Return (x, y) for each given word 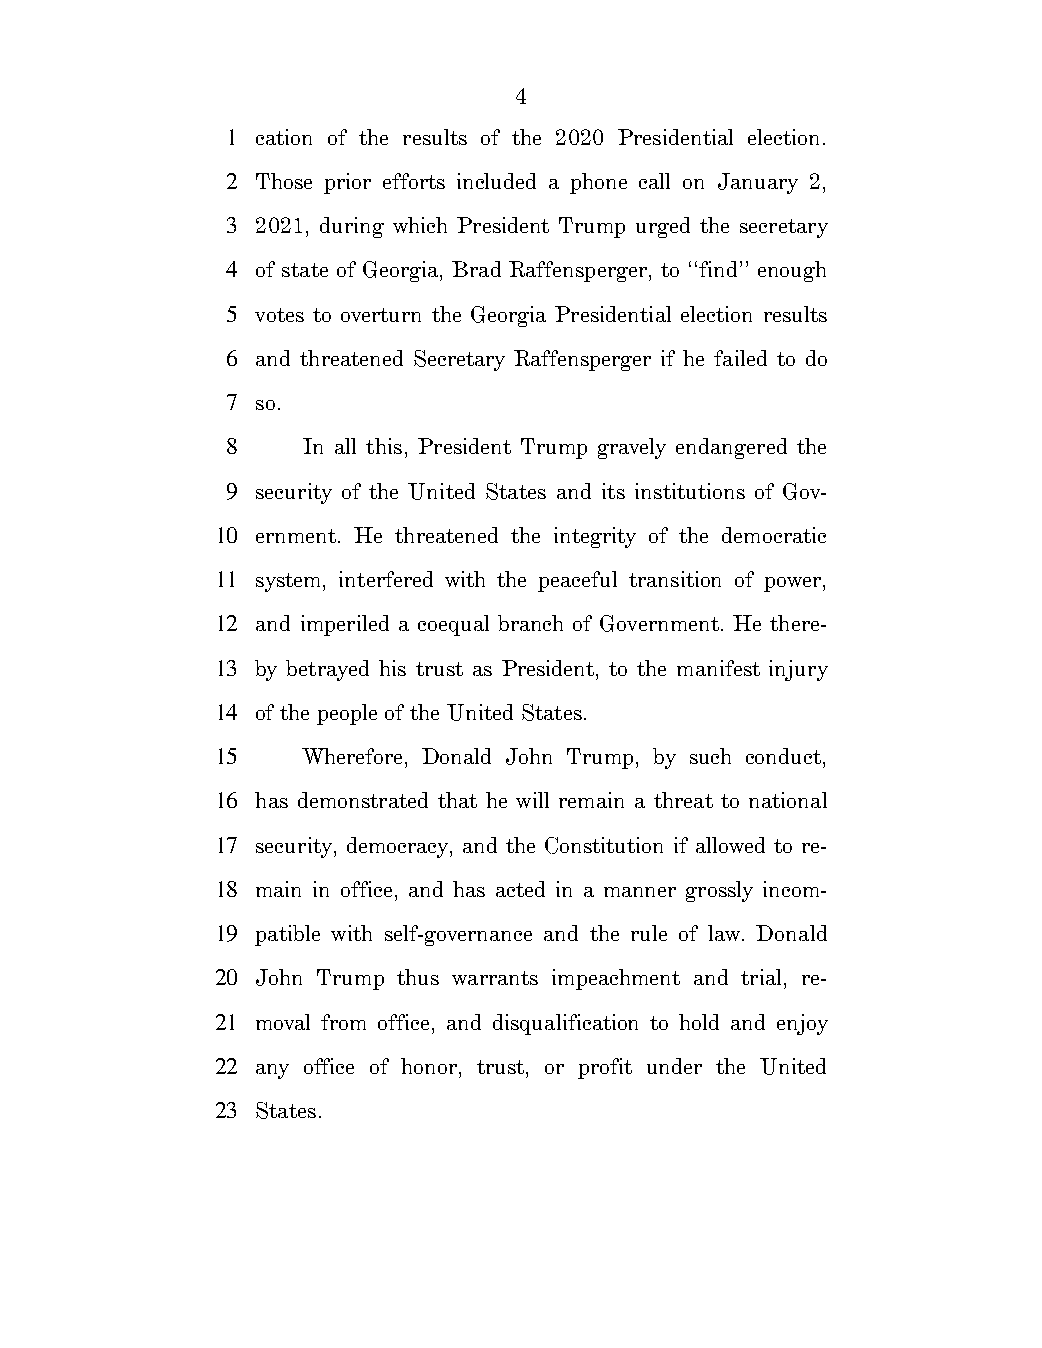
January (758, 183)
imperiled (345, 625)
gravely (632, 448)
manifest (718, 668)
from (343, 1022)
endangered (731, 448)
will (532, 800)
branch (530, 623)
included (496, 181)
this (384, 446)
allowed (730, 845)
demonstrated (363, 800)
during (352, 227)
